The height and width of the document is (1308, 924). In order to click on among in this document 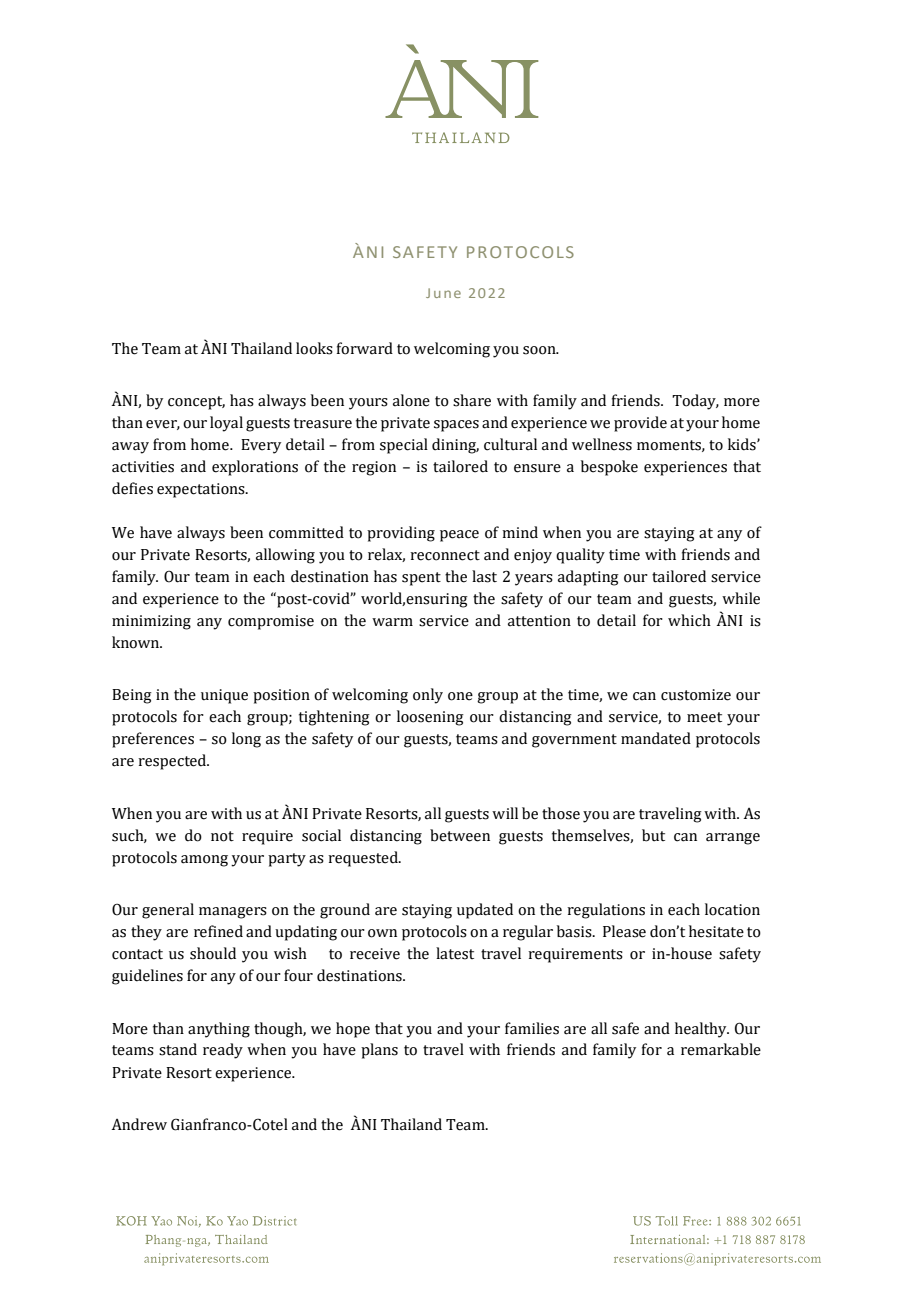, I will do `click(204, 861)`.
